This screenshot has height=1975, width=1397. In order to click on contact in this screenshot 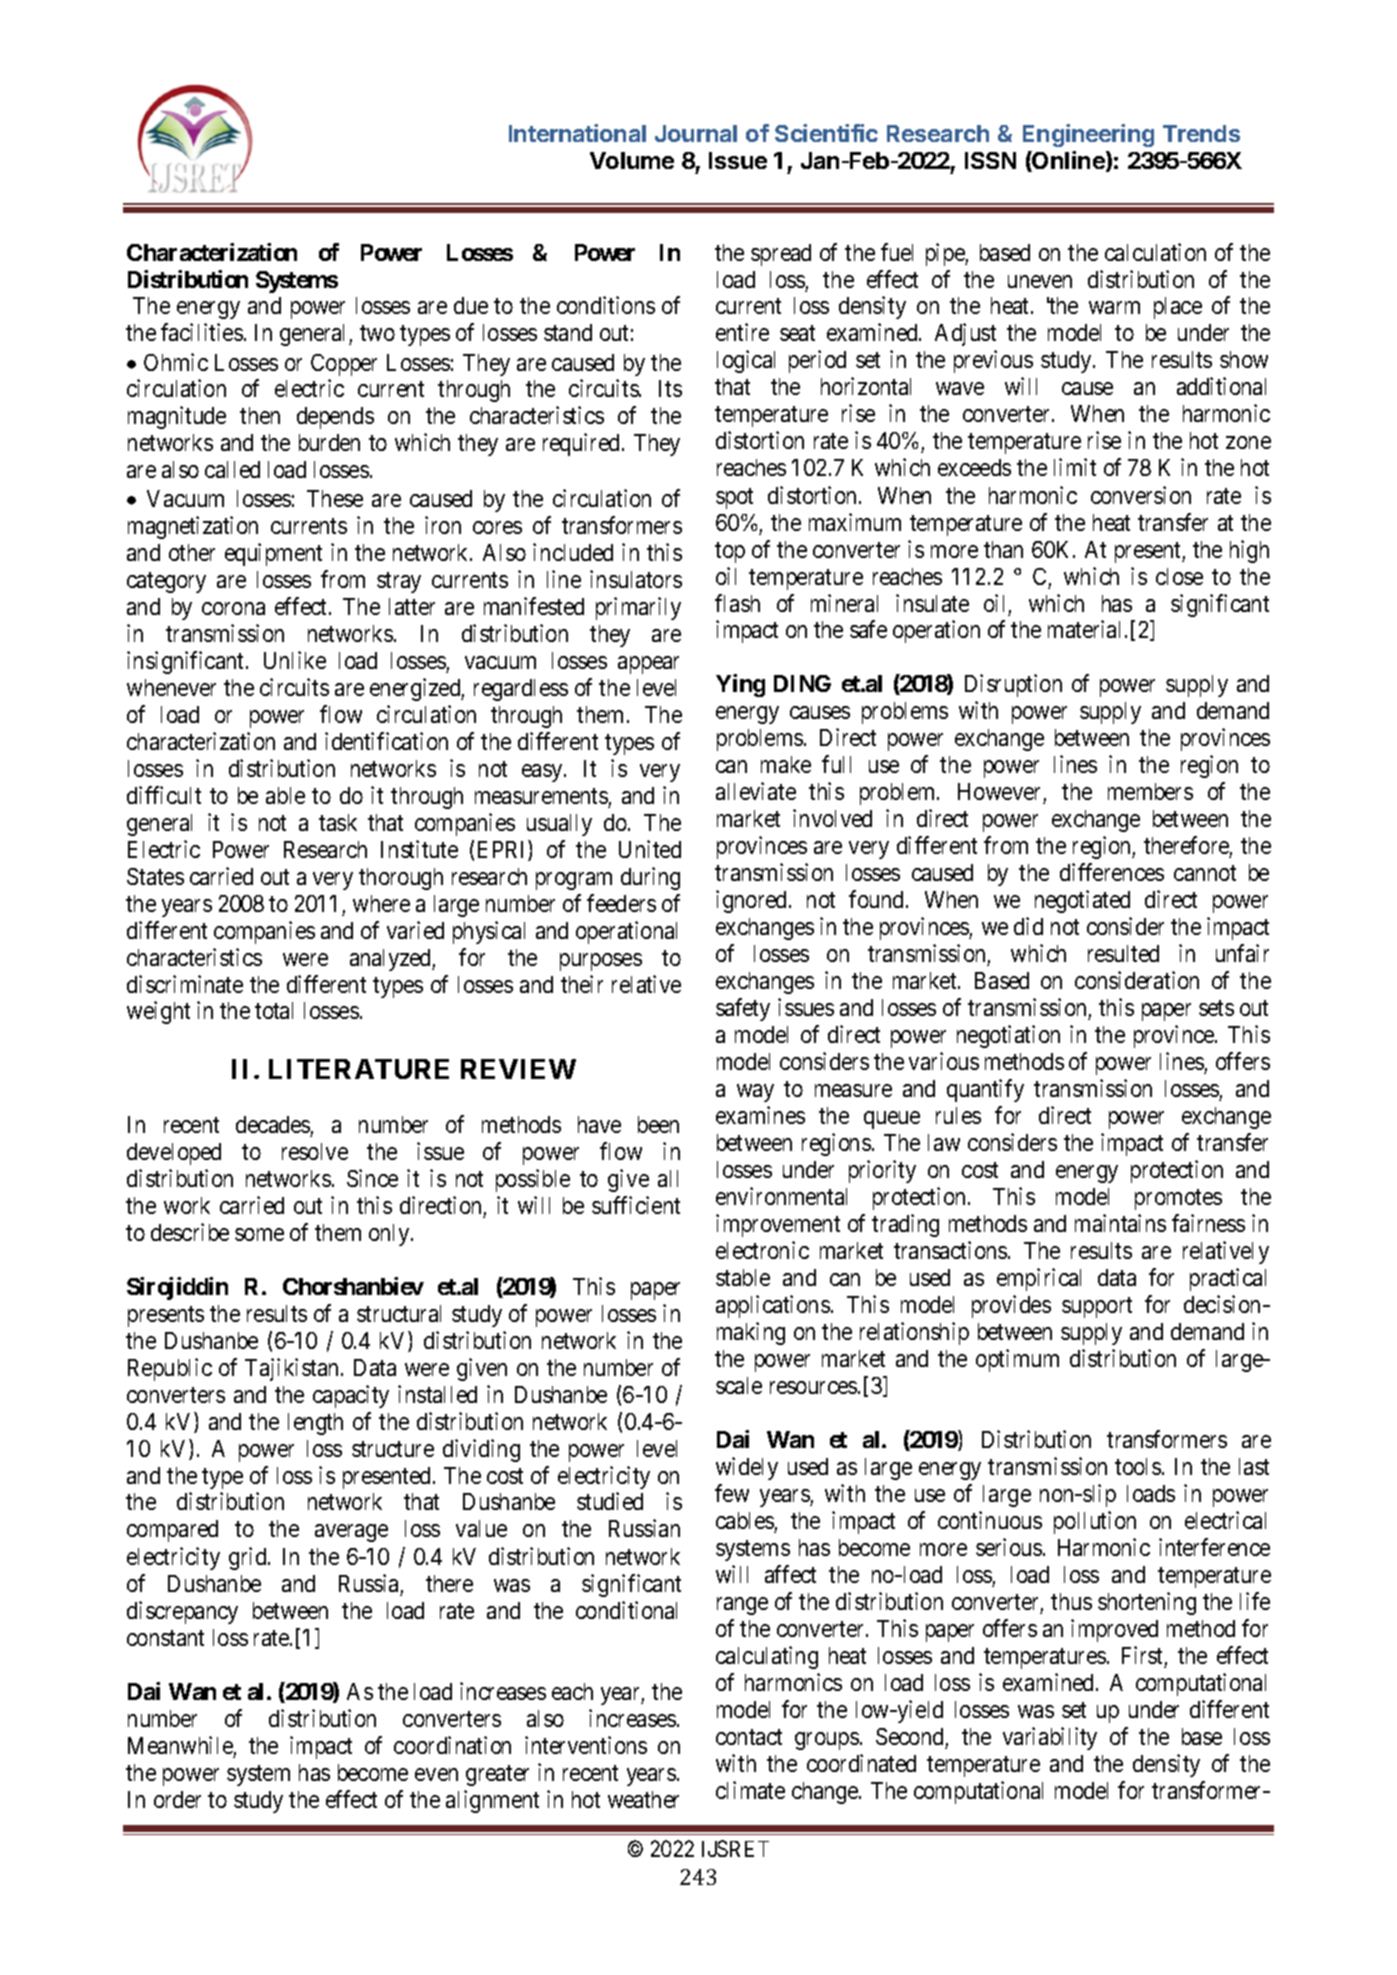, I will do `click(749, 1737)`.
